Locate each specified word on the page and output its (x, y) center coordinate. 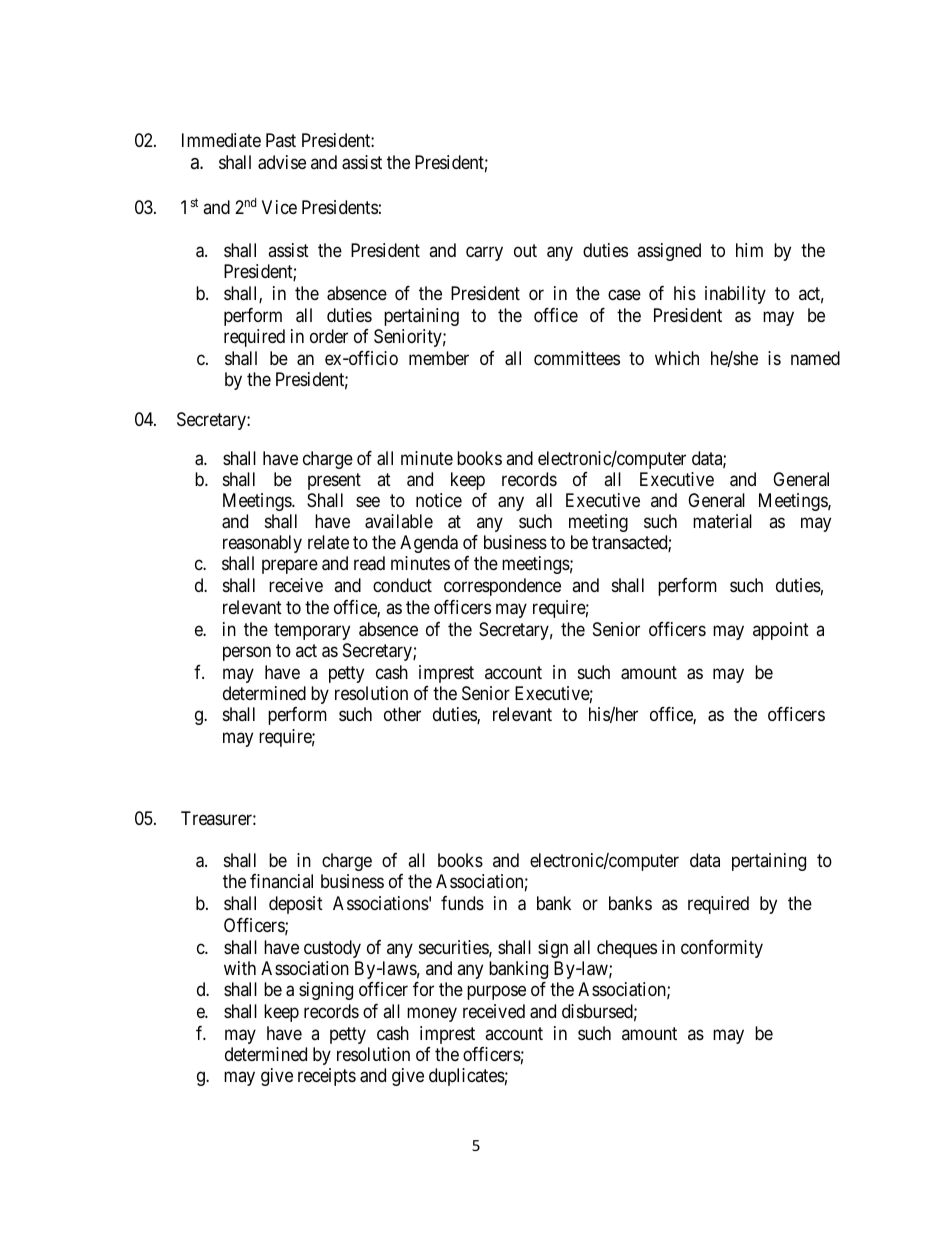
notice (439, 500)
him (749, 250)
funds (462, 903)
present (334, 481)
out (525, 250)
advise (282, 162)
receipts (327, 1077)
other (402, 714)
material (722, 521)
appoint (781, 631)
